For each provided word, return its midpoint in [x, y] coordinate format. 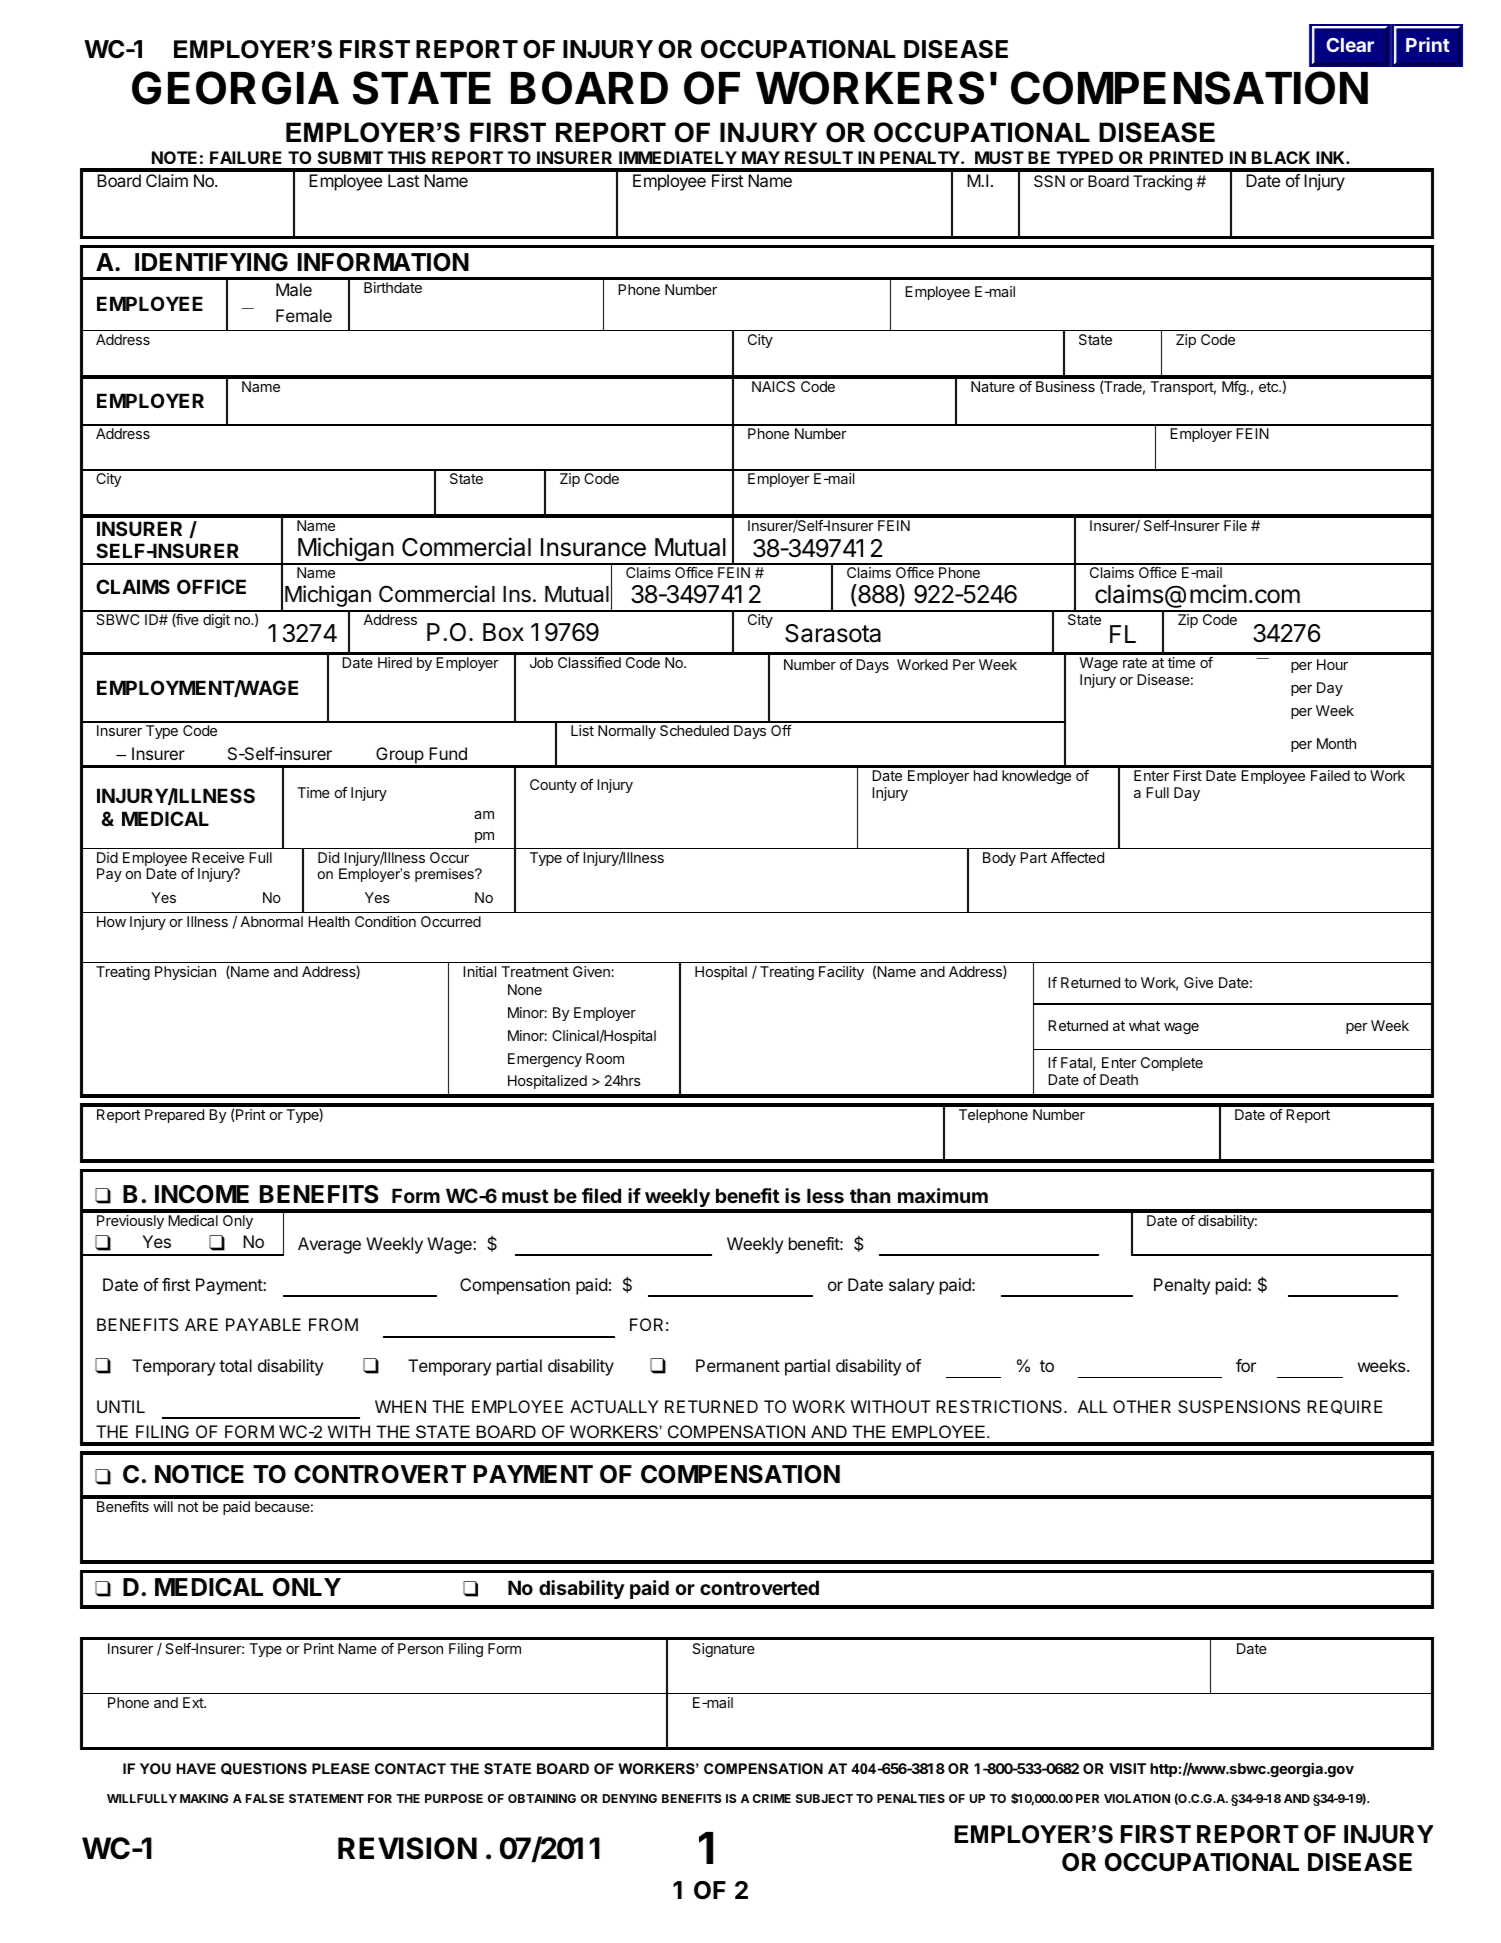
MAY [761, 157]
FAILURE [246, 157]
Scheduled [694, 730]
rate [1135, 663]
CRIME [772, 1798]
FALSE [265, 1798]
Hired [395, 662]
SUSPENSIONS [1239, 1406]
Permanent [738, 1365]
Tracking [1162, 183]
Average [329, 1245]
